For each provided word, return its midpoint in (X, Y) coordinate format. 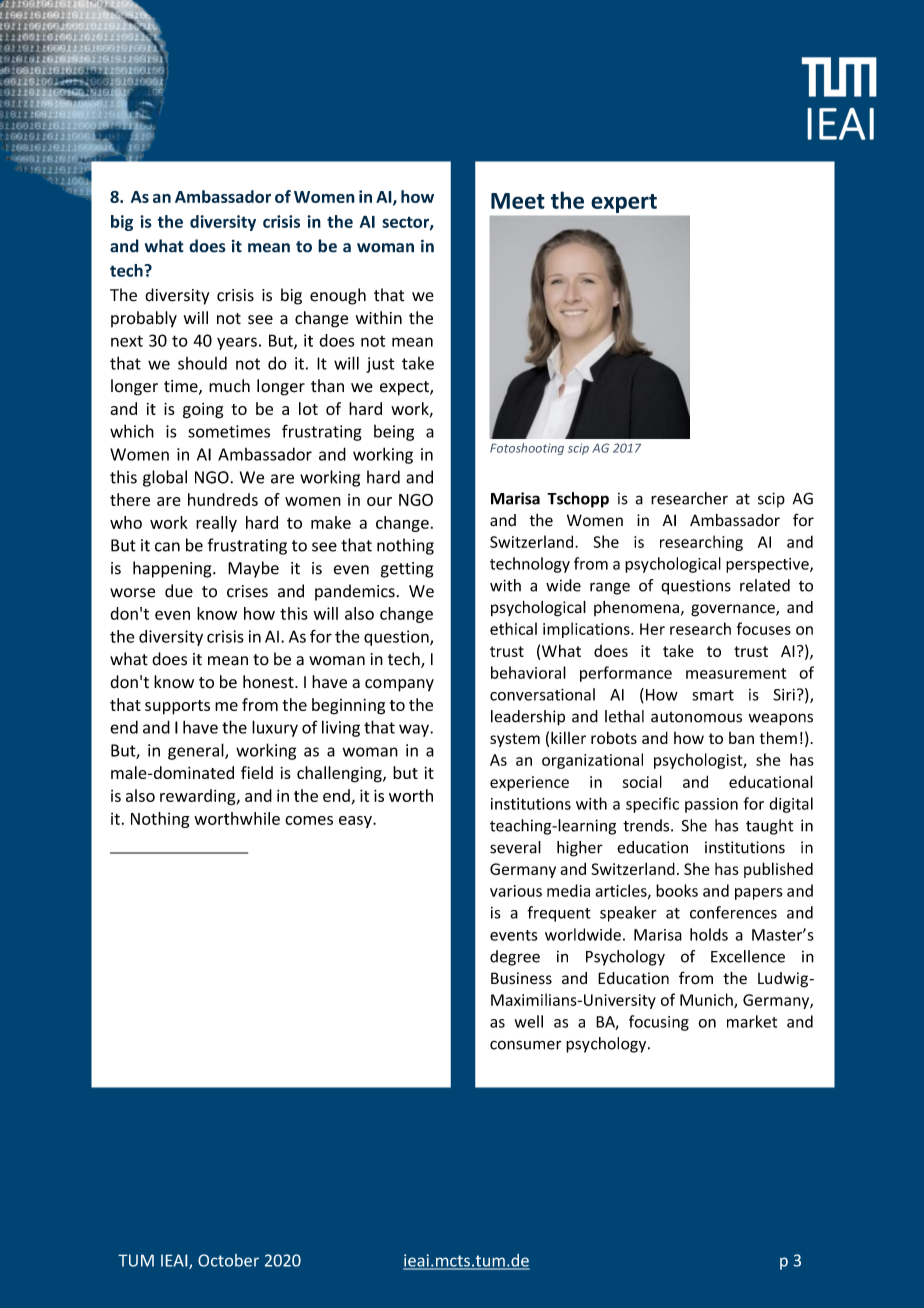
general (197, 751)
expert (624, 203)
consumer (526, 1045)
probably (144, 319)
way (415, 730)
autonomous (696, 717)
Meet (518, 201)
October (228, 1260)
